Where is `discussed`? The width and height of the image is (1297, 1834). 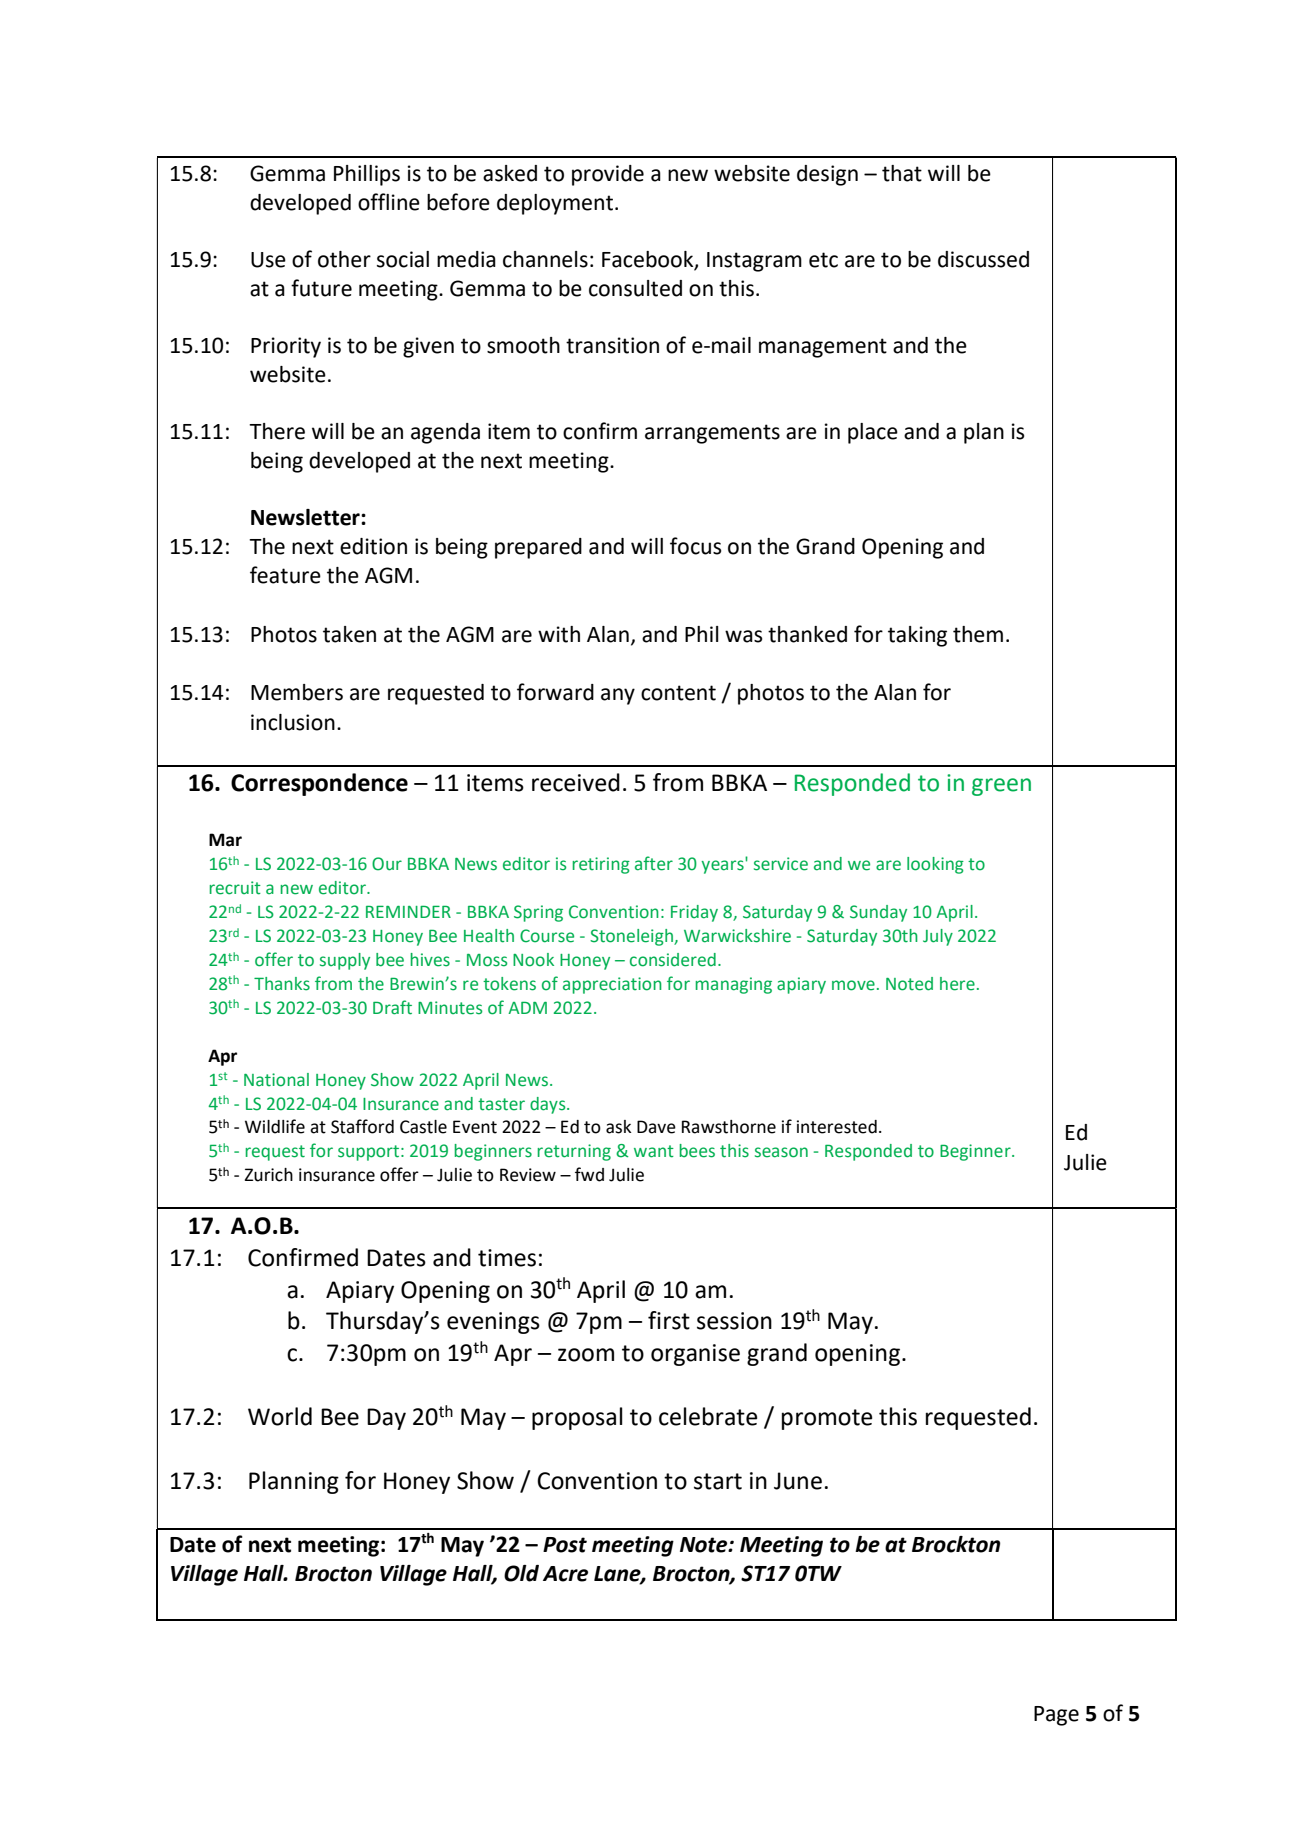
discussed is located at coordinates (983, 259).
